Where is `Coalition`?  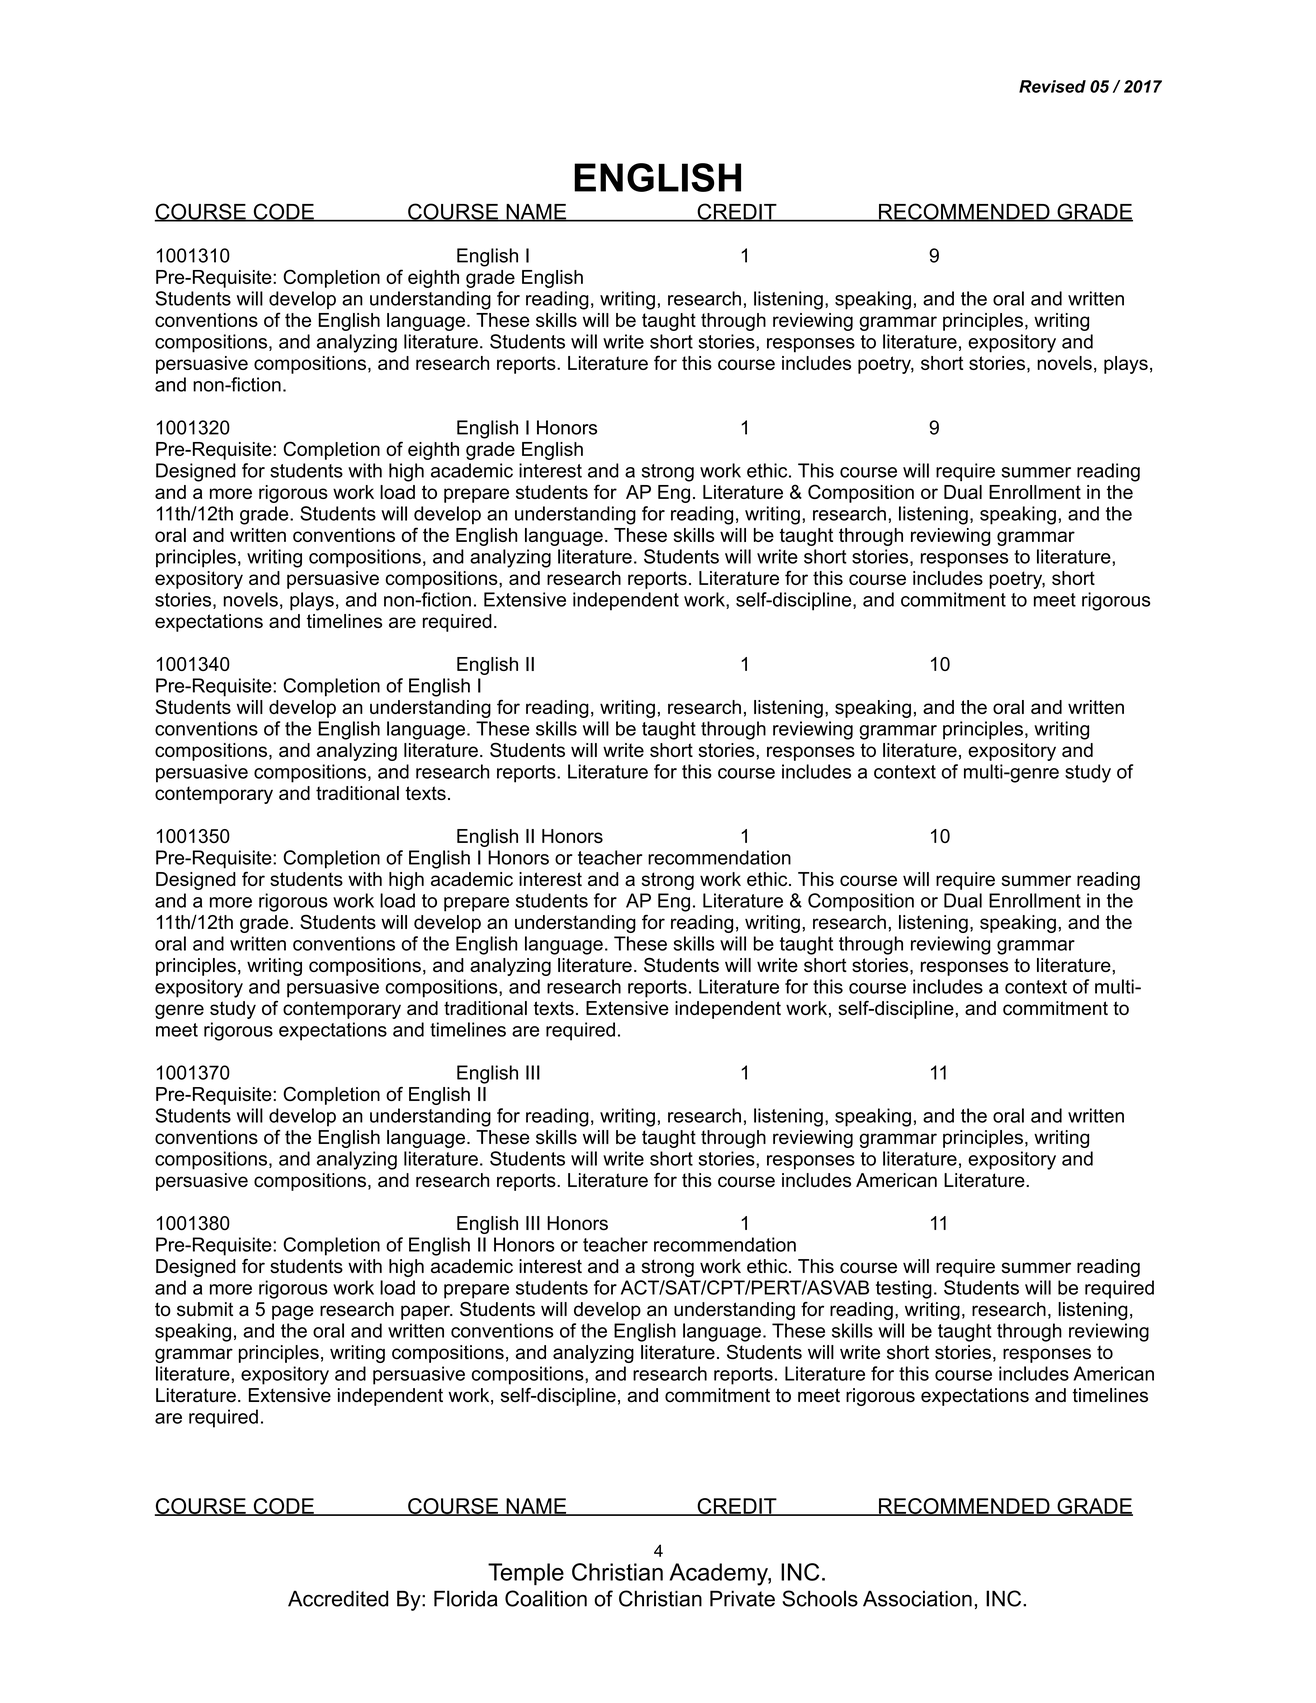 Coalition is located at coordinates (546, 1598).
